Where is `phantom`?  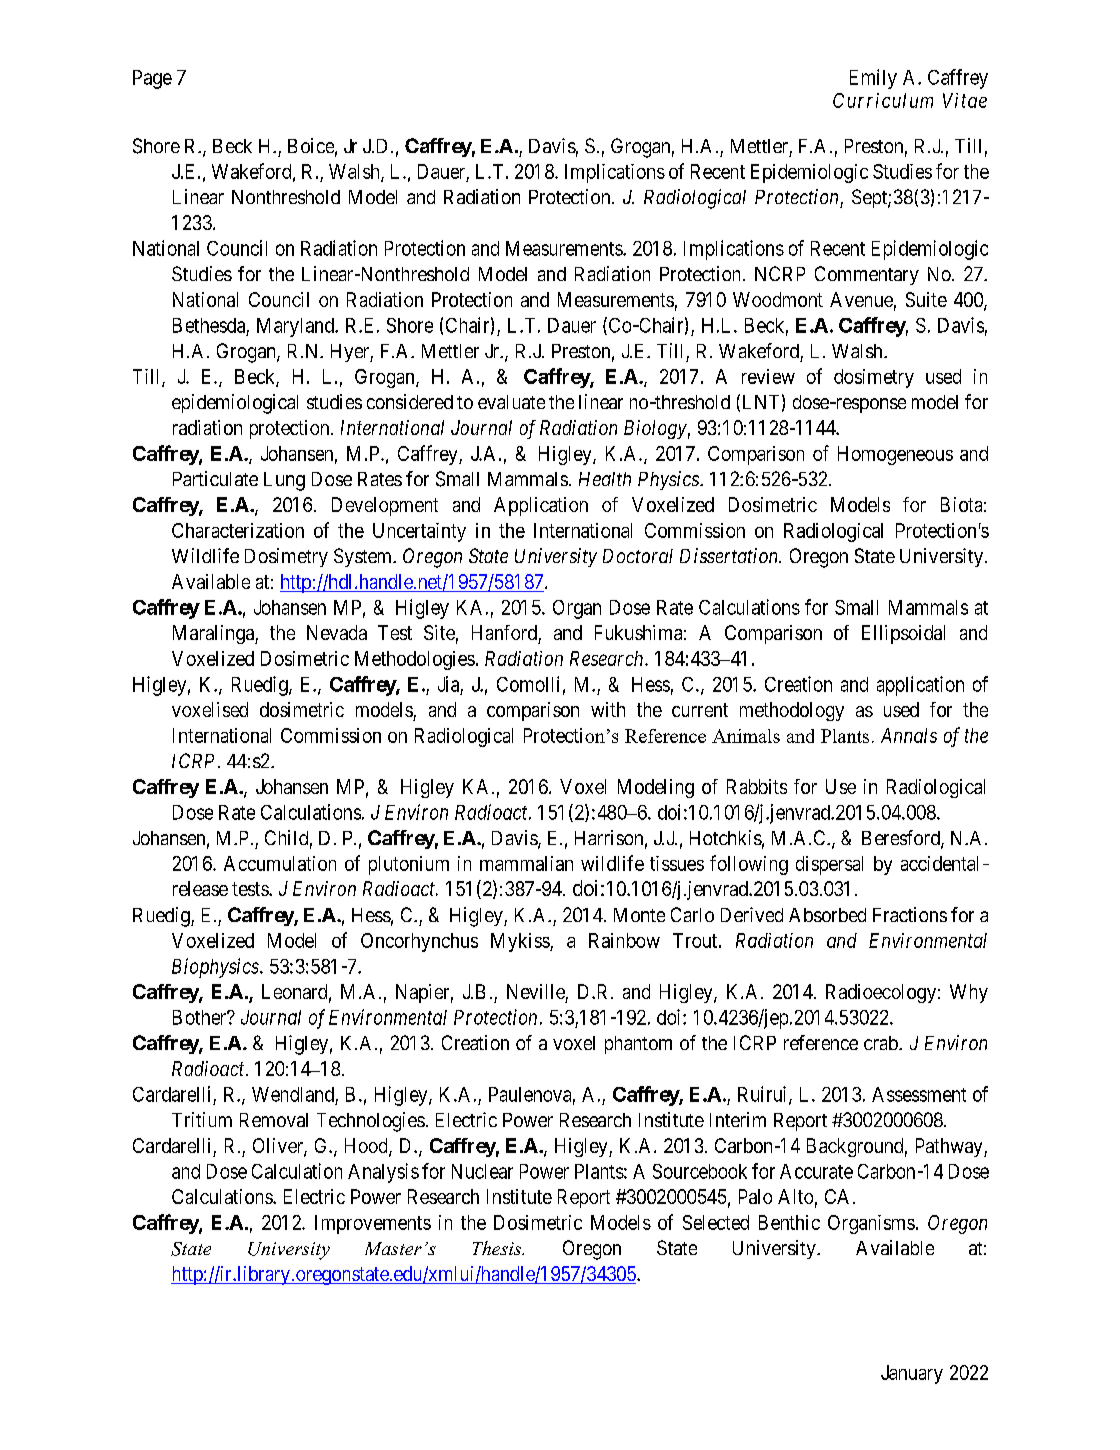
phantom is located at coordinates (638, 1045).
